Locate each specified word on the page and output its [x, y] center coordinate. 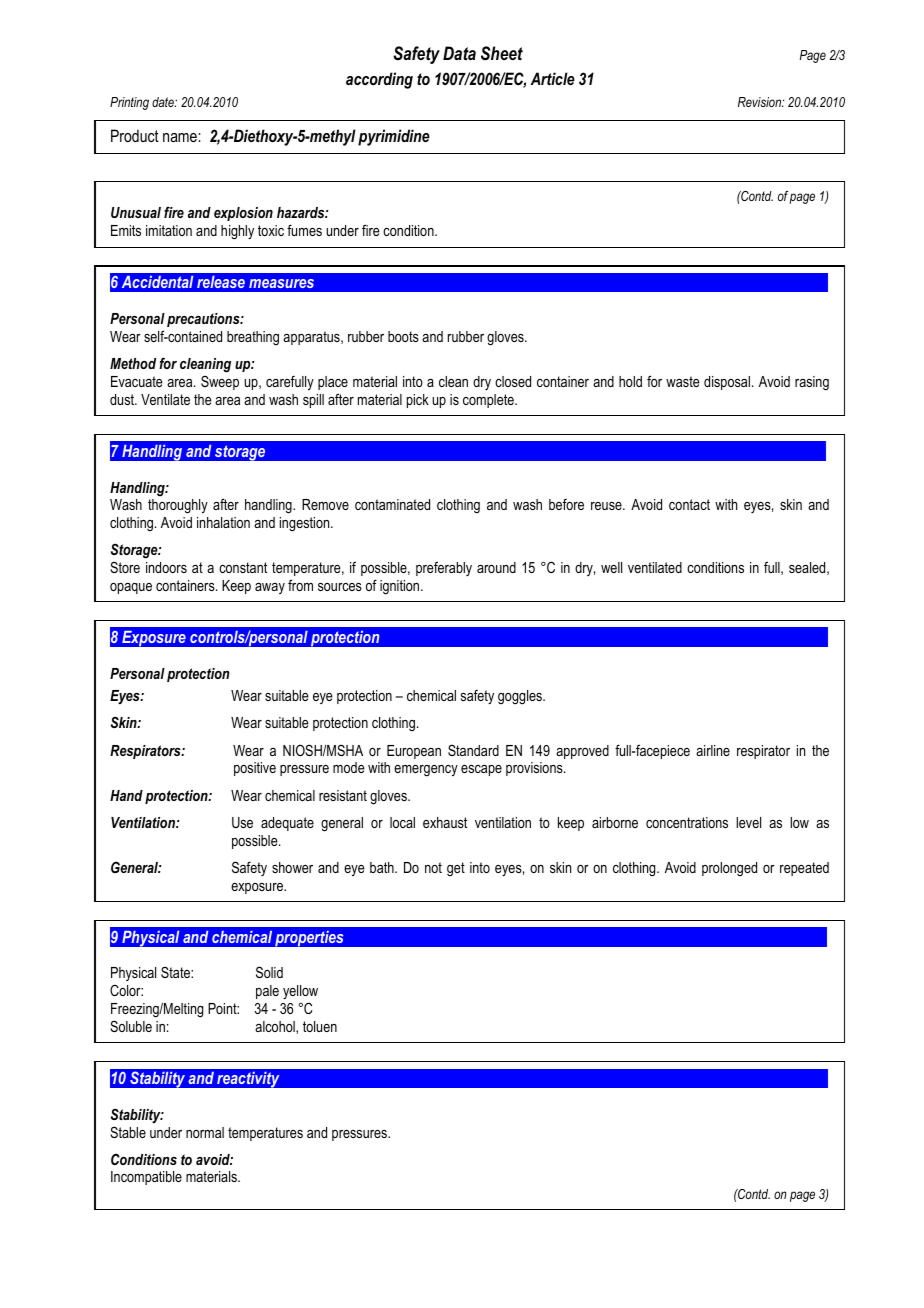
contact [689, 504]
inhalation [223, 522]
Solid [269, 972]
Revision [761, 102]
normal [205, 1132]
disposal [728, 383]
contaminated [392, 504]
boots [403, 336]
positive [255, 769]
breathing [253, 338]
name [181, 137]
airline [713, 750]
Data [459, 53]
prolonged [729, 869]
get [456, 869]
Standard [473, 750]
